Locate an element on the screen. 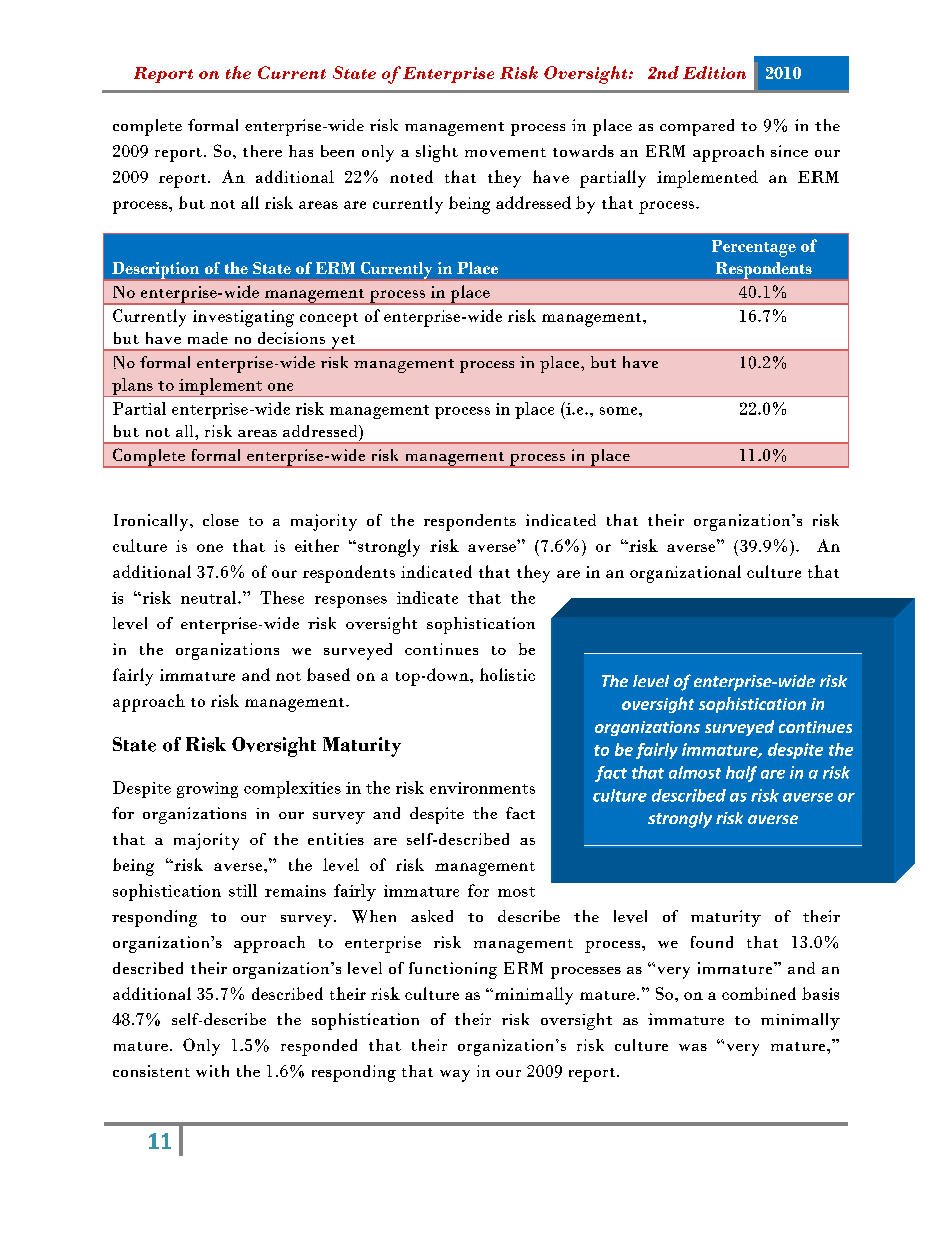 This screenshot has height=1233, width=952. made is located at coordinates (208, 338).
